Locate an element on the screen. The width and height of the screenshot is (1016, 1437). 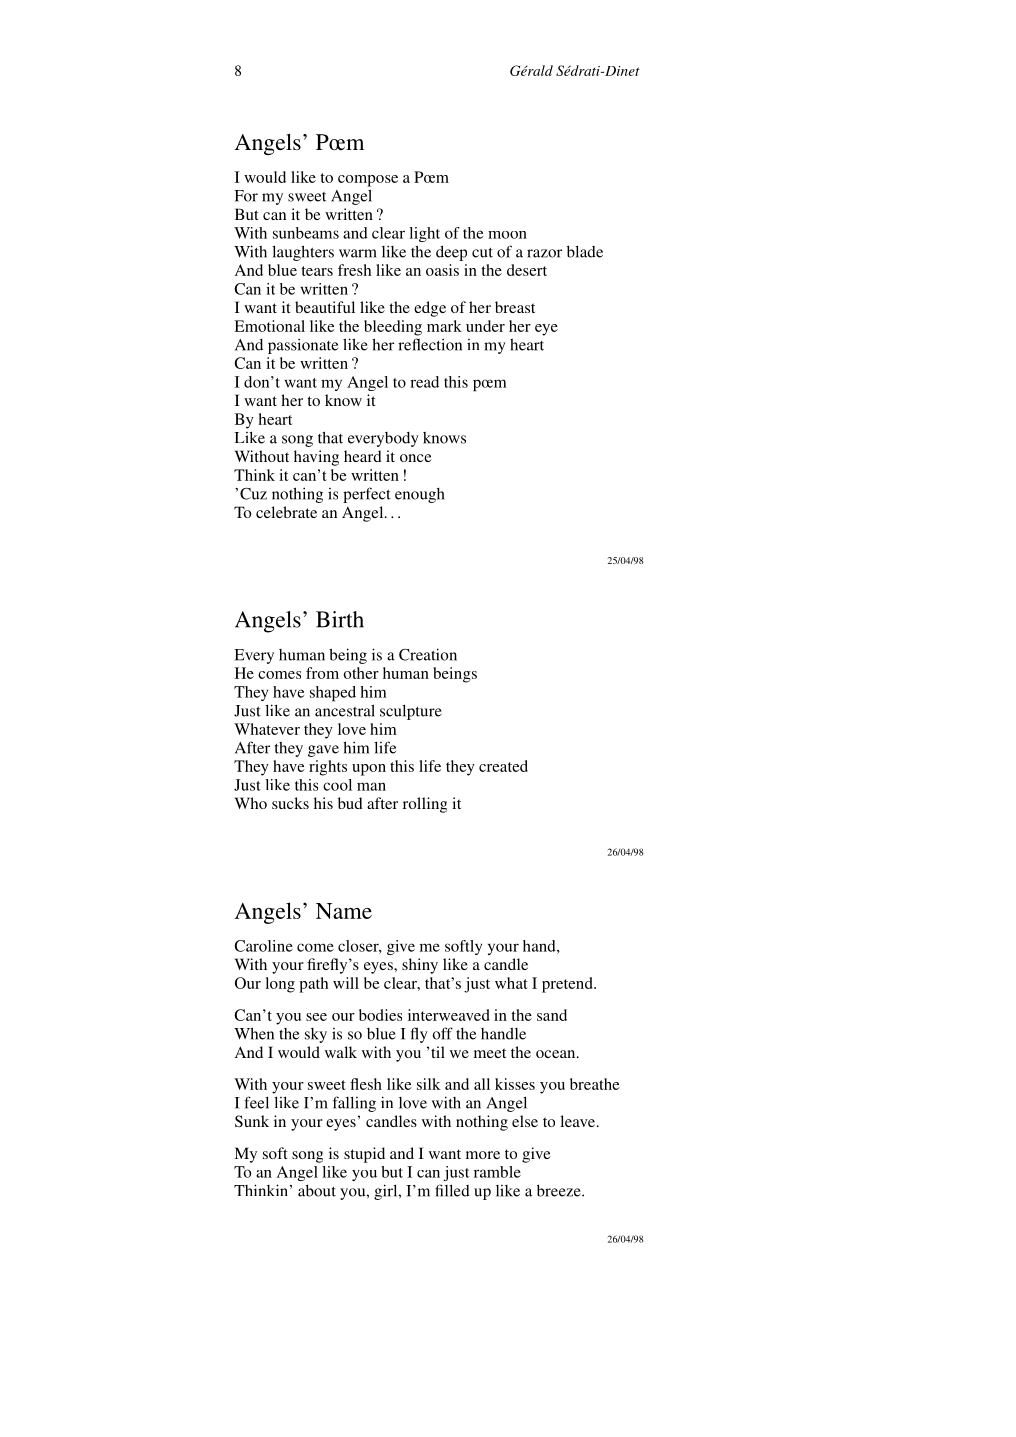
leave is located at coordinates (579, 1121).
